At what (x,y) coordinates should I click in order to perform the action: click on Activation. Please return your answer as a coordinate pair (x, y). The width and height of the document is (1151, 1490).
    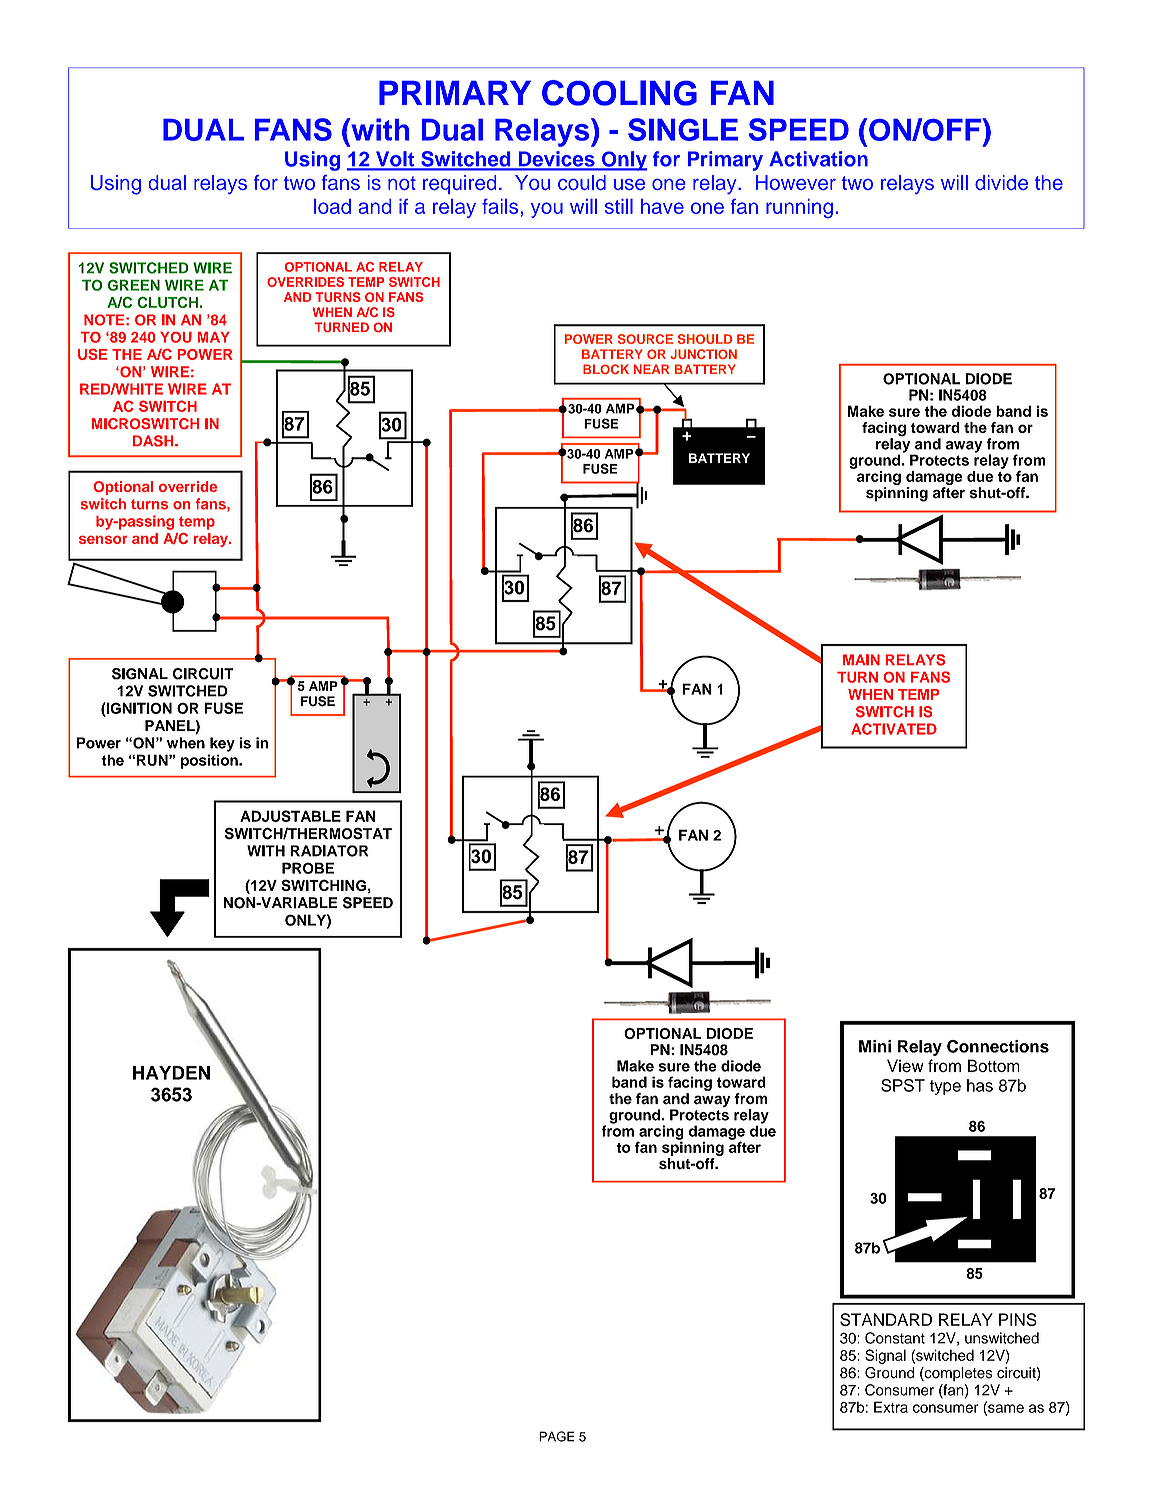
    Looking at the image, I should click on (818, 159).
